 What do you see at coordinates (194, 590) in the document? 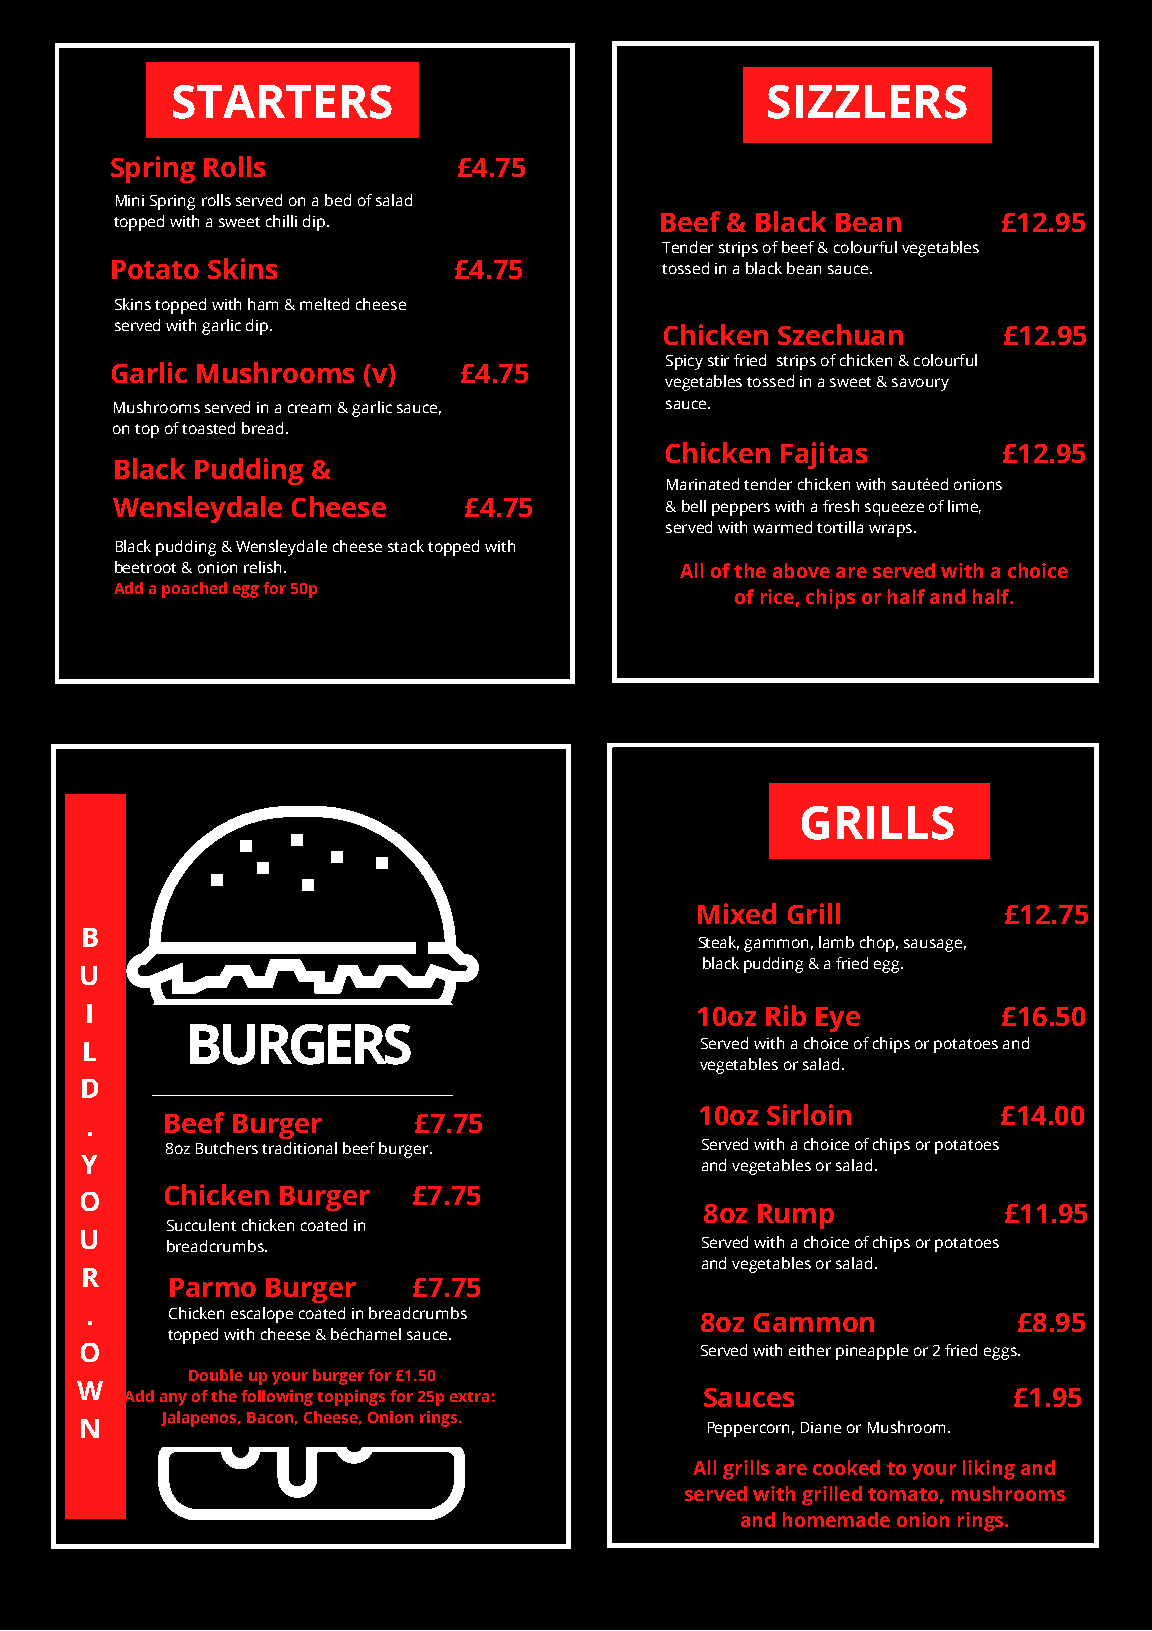
I see `poached` at bounding box center [194, 590].
